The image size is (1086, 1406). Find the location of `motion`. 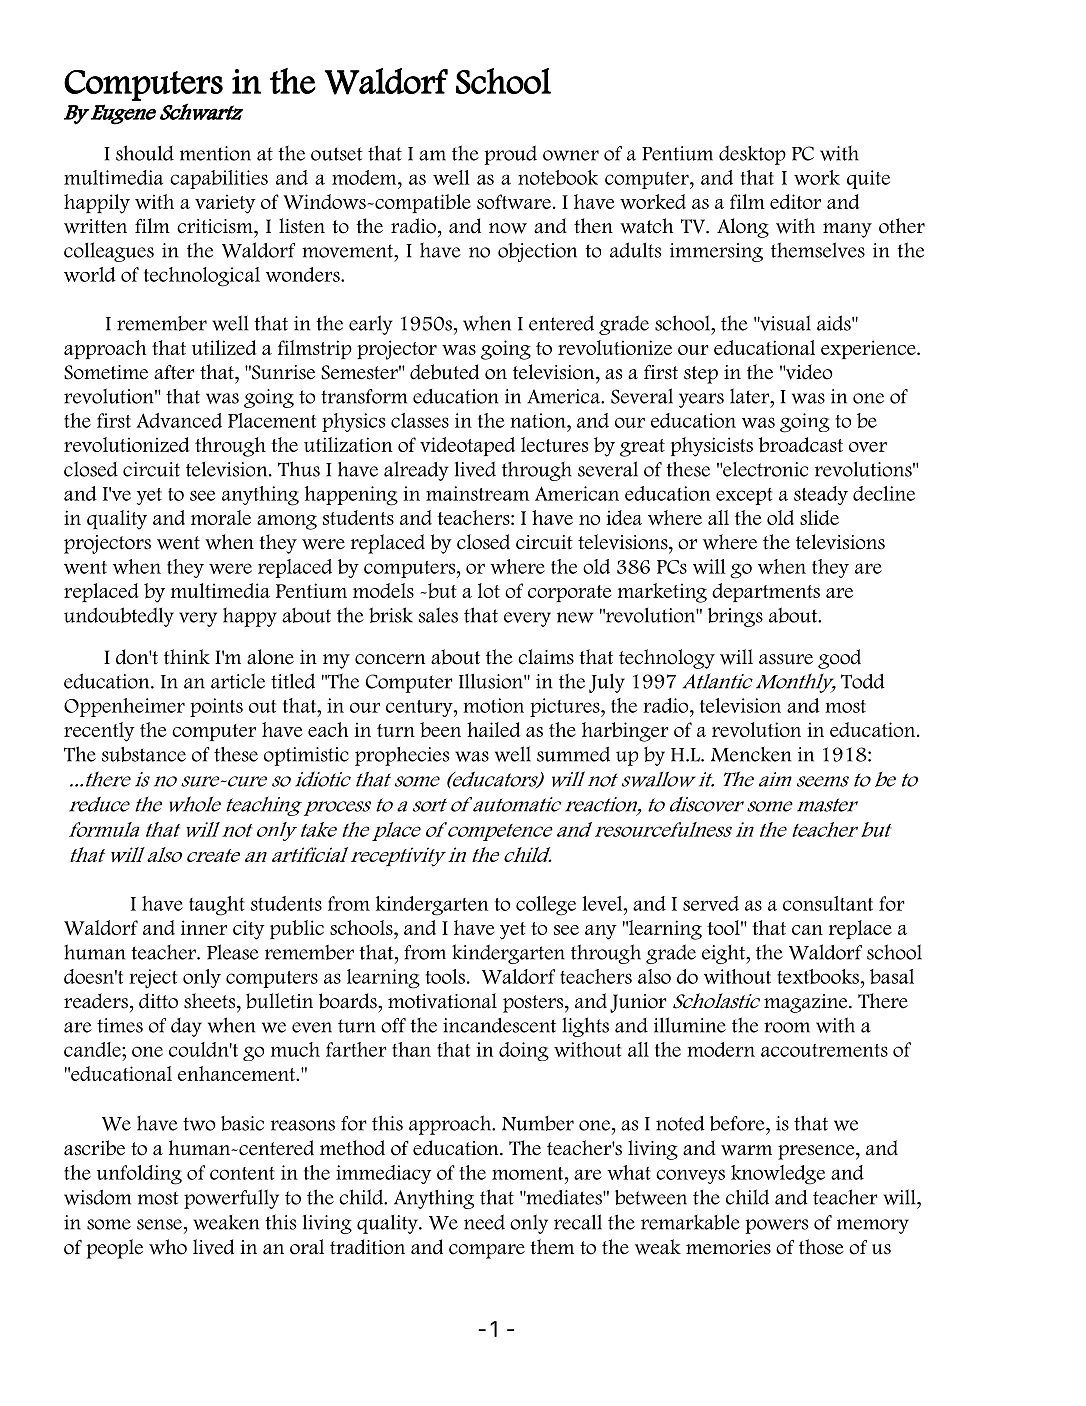

motion is located at coordinates (493, 705).
